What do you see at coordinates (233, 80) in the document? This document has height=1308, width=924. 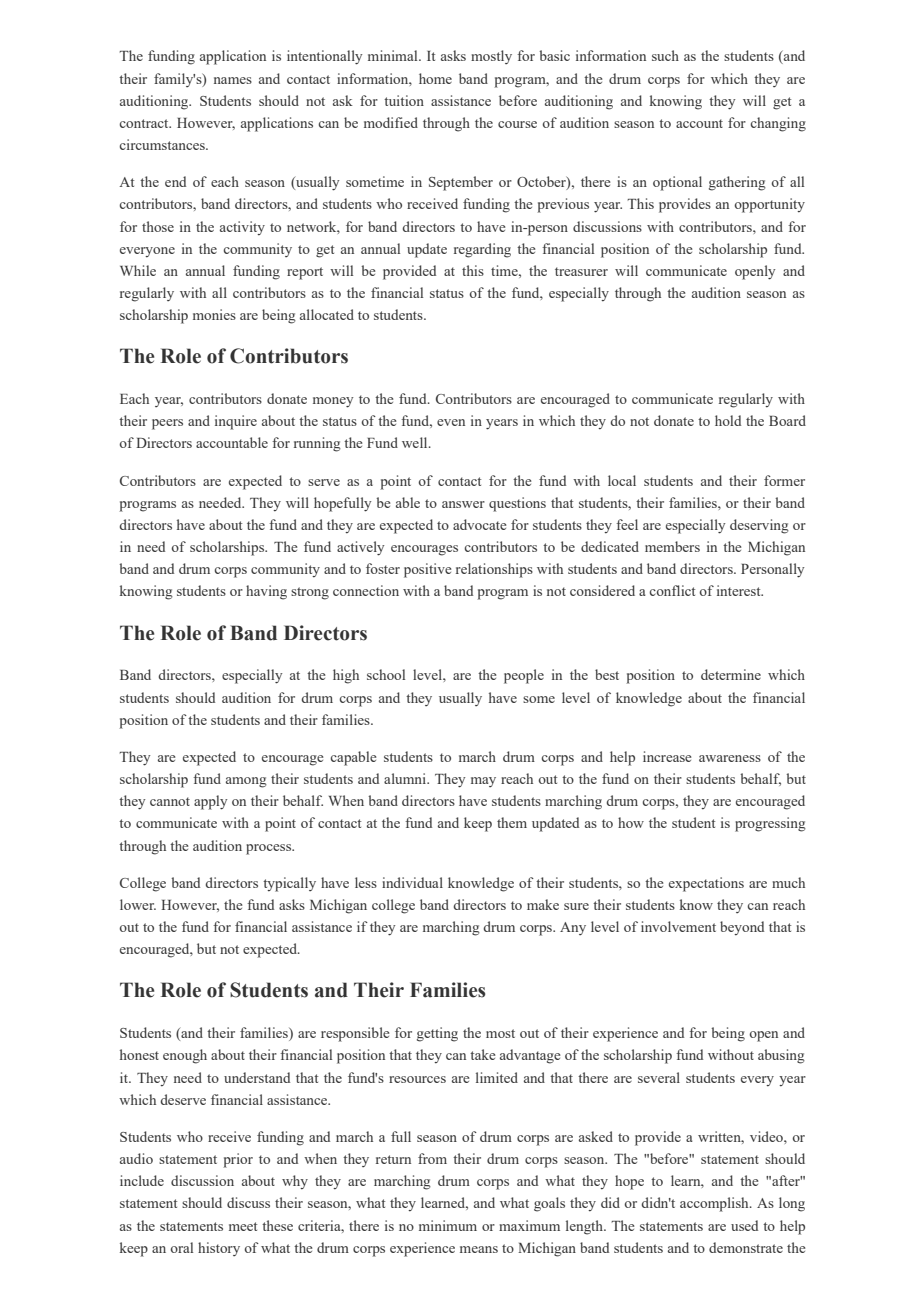 I see `names` at bounding box center [233, 80].
